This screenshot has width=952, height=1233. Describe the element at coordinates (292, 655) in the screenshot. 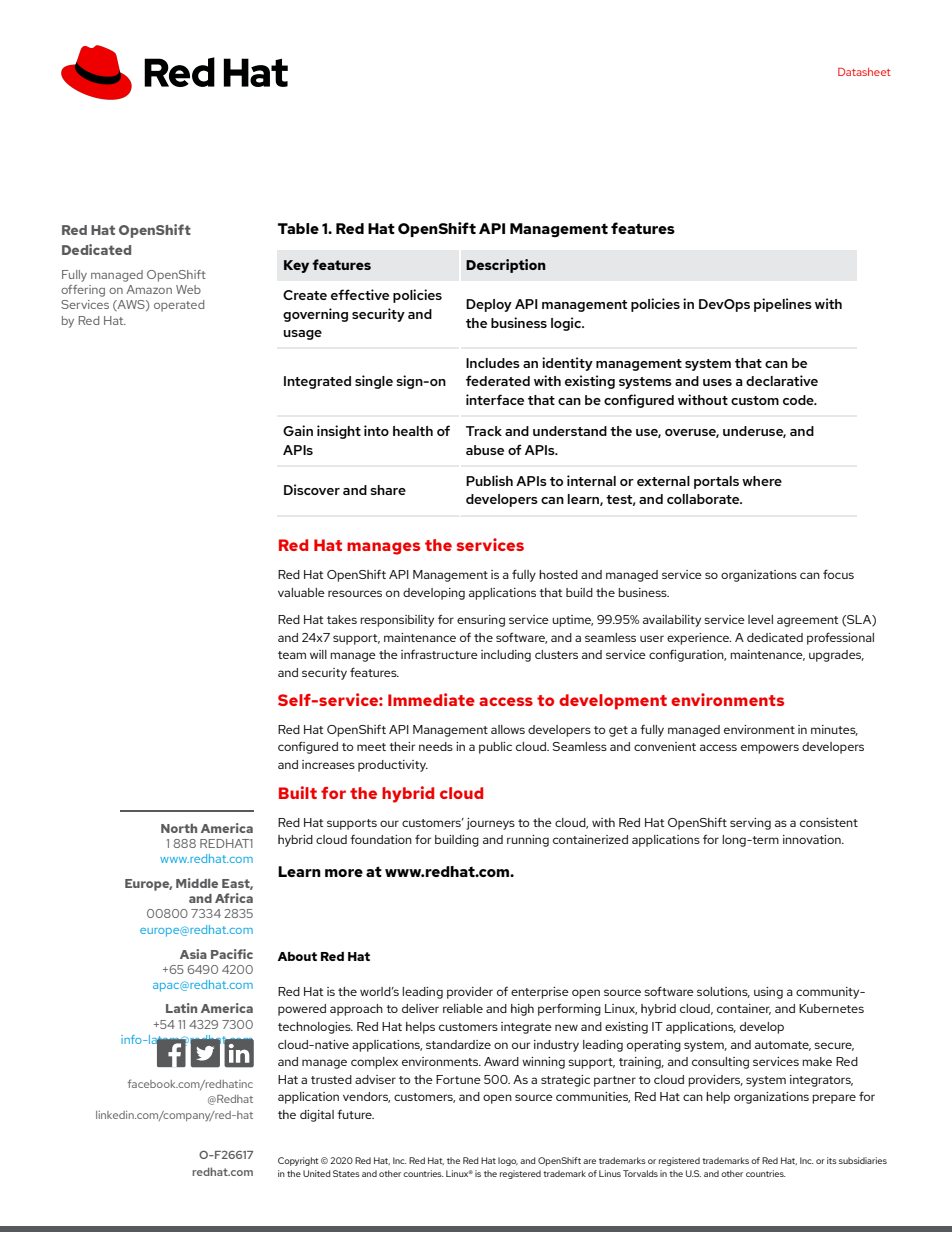

I see `team` at that location.
